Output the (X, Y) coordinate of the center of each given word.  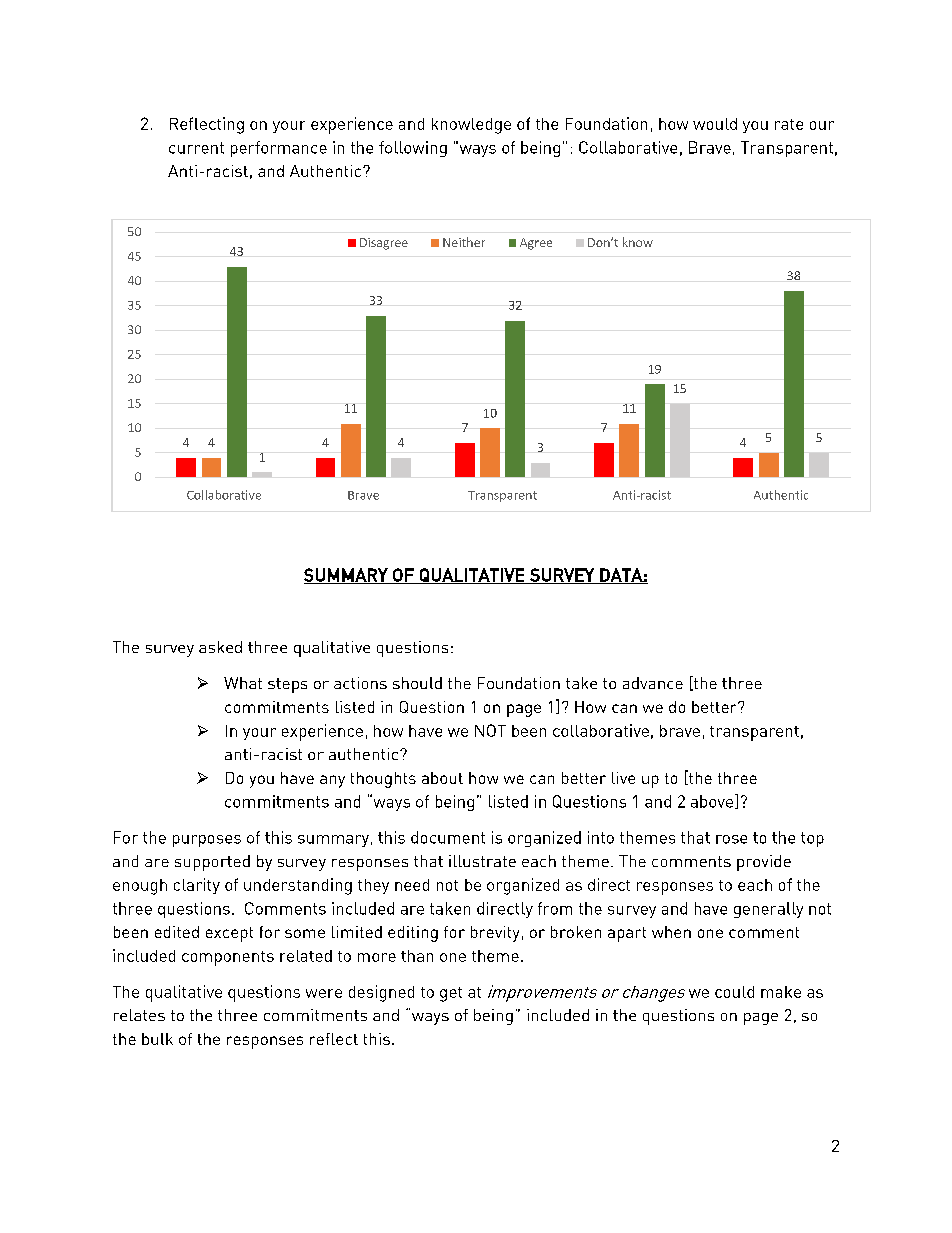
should (417, 683)
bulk (157, 1039)
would (715, 124)
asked (220, 647)
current (196, 148)
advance (653, 683)
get (451, 994)
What (243, 683)
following (413, 149)
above (712, 801)
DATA (621, 576)
